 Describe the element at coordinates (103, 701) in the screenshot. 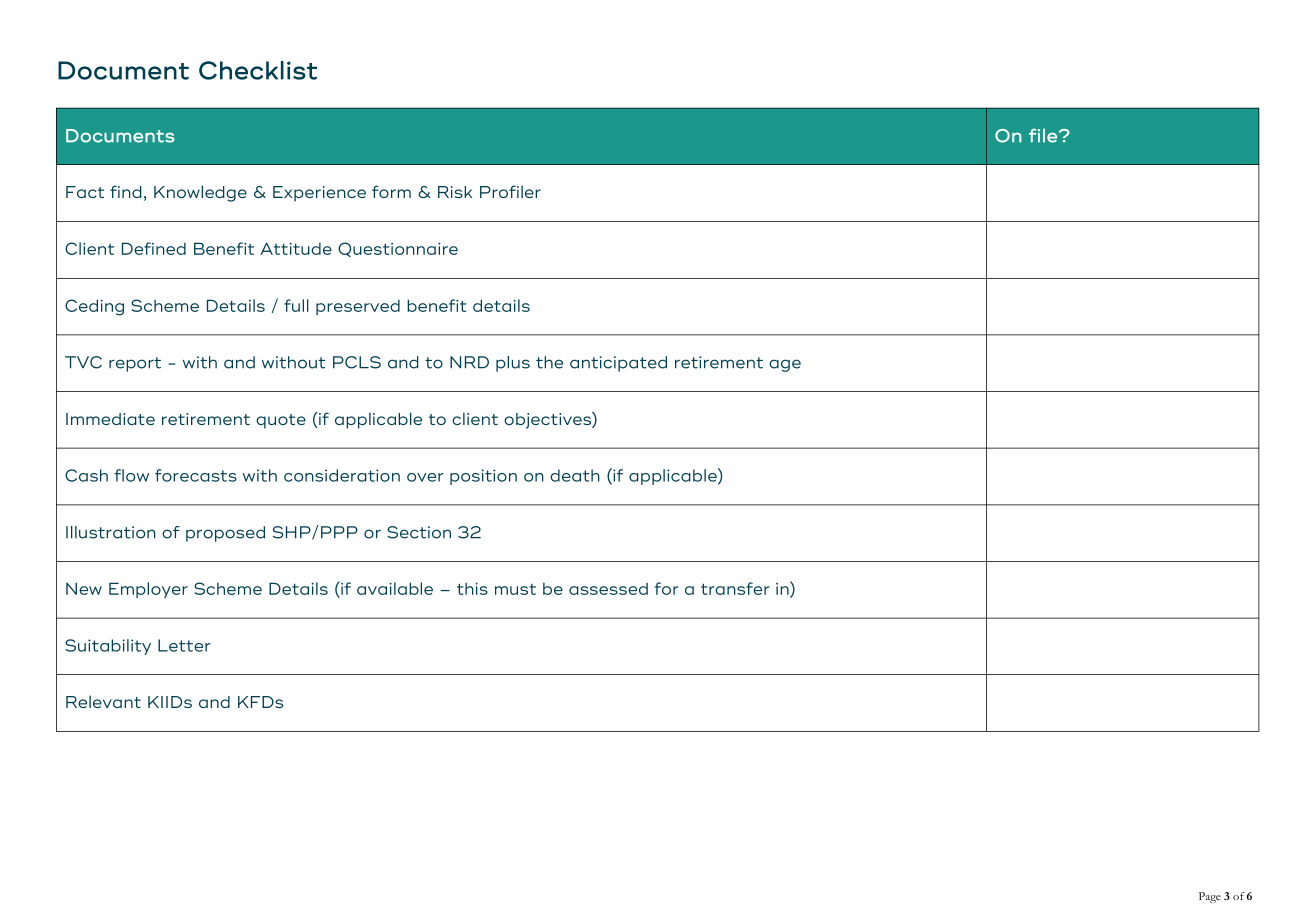

I see `Relevant` at that location.
